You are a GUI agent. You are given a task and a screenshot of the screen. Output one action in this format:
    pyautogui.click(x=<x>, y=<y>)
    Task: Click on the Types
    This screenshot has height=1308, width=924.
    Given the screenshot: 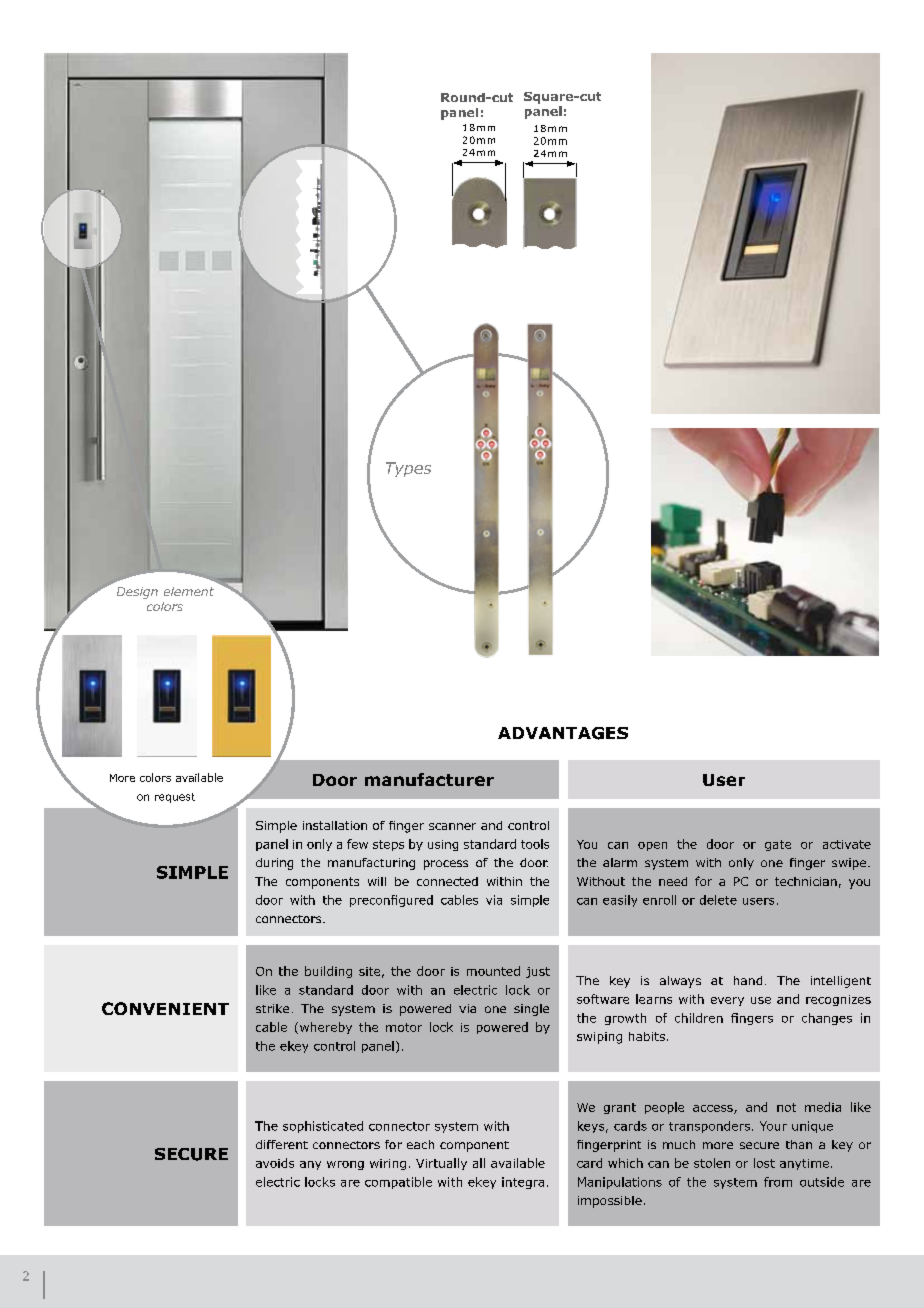 What is the action you would take?
    pyautogui.click(x=408, y=469)
